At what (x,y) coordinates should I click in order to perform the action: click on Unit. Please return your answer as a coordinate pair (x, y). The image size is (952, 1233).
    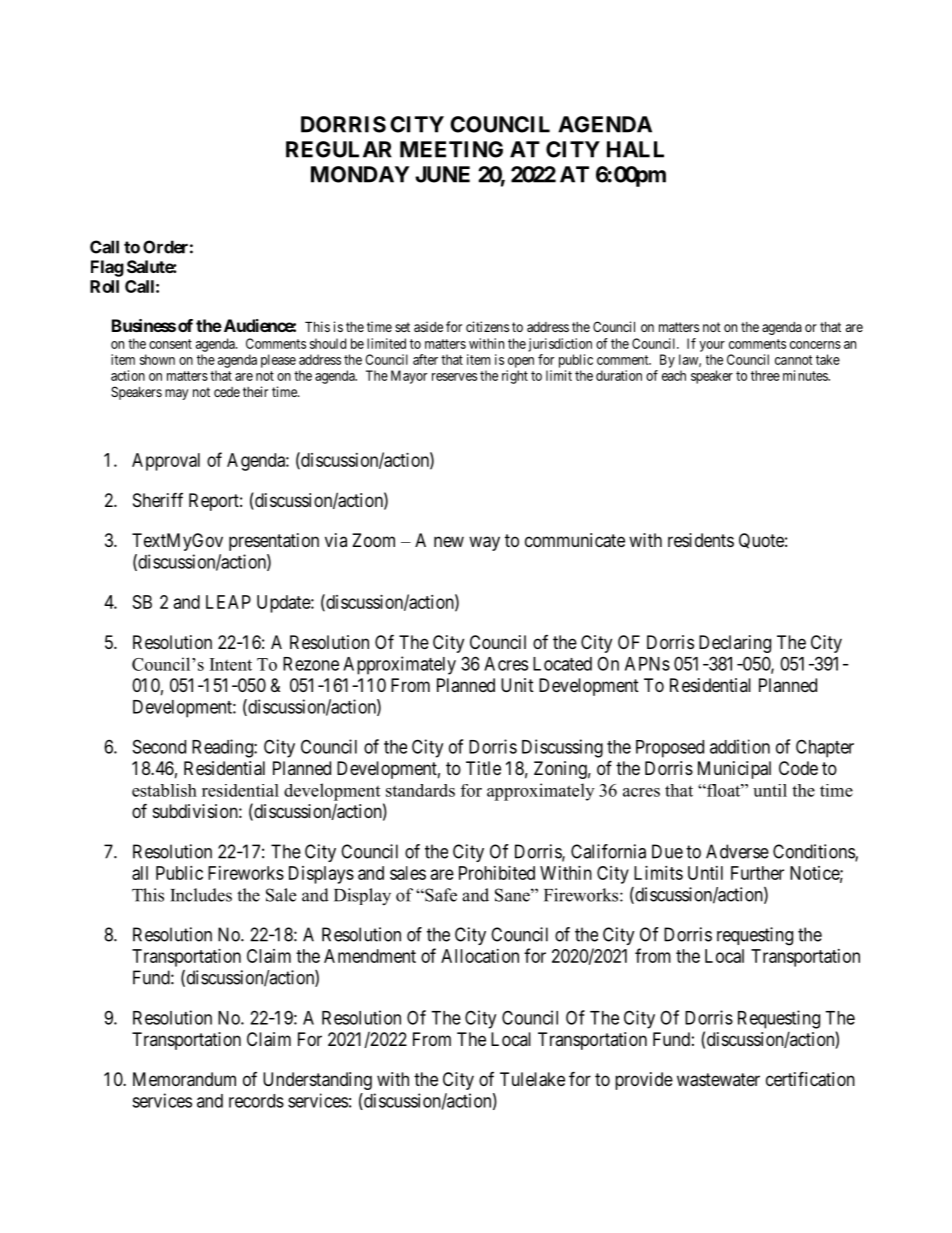
    Looking at the image, I should click on (517, 685).
